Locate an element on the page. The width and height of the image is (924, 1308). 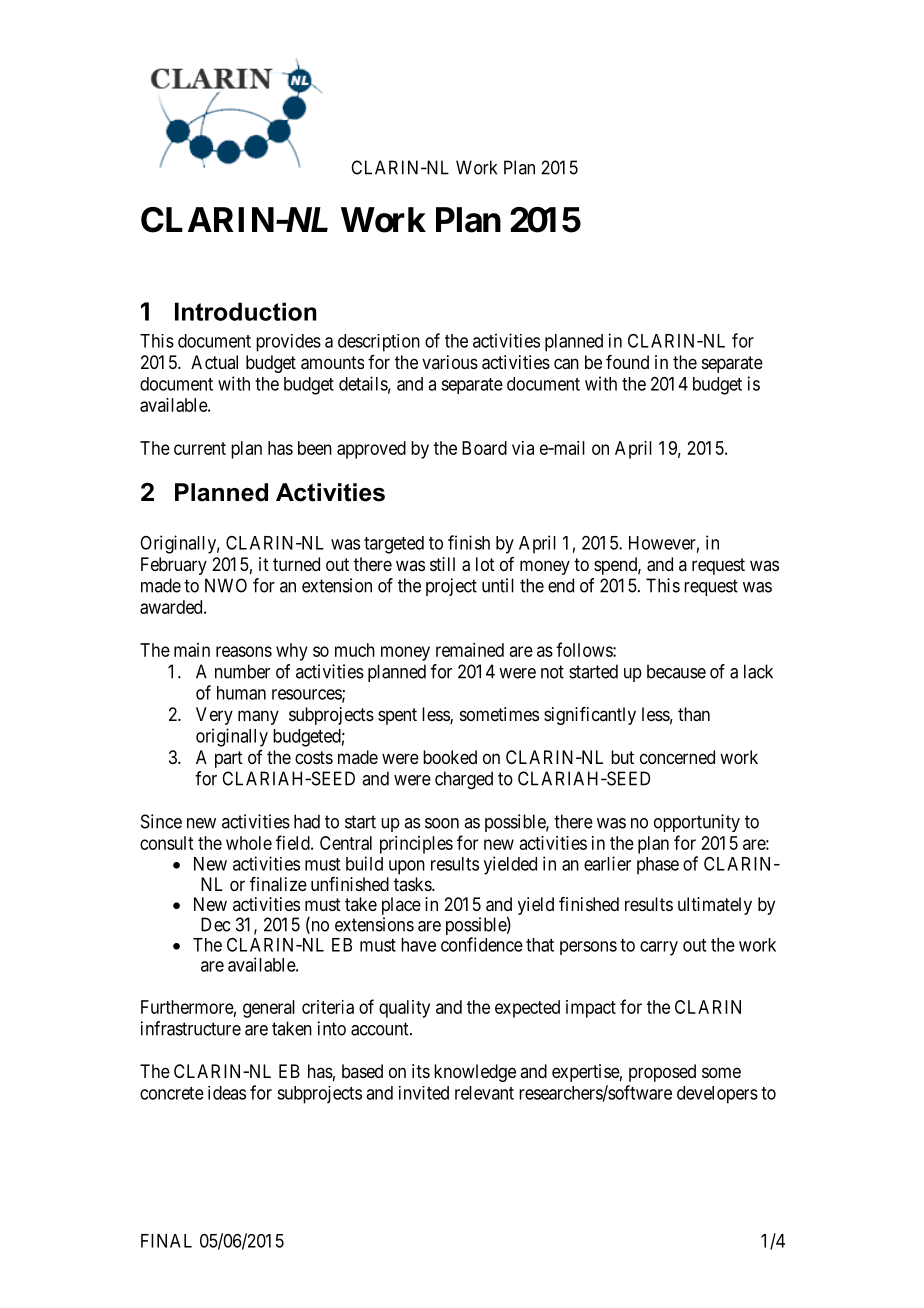
charged is located at coordinates (464, 780).
